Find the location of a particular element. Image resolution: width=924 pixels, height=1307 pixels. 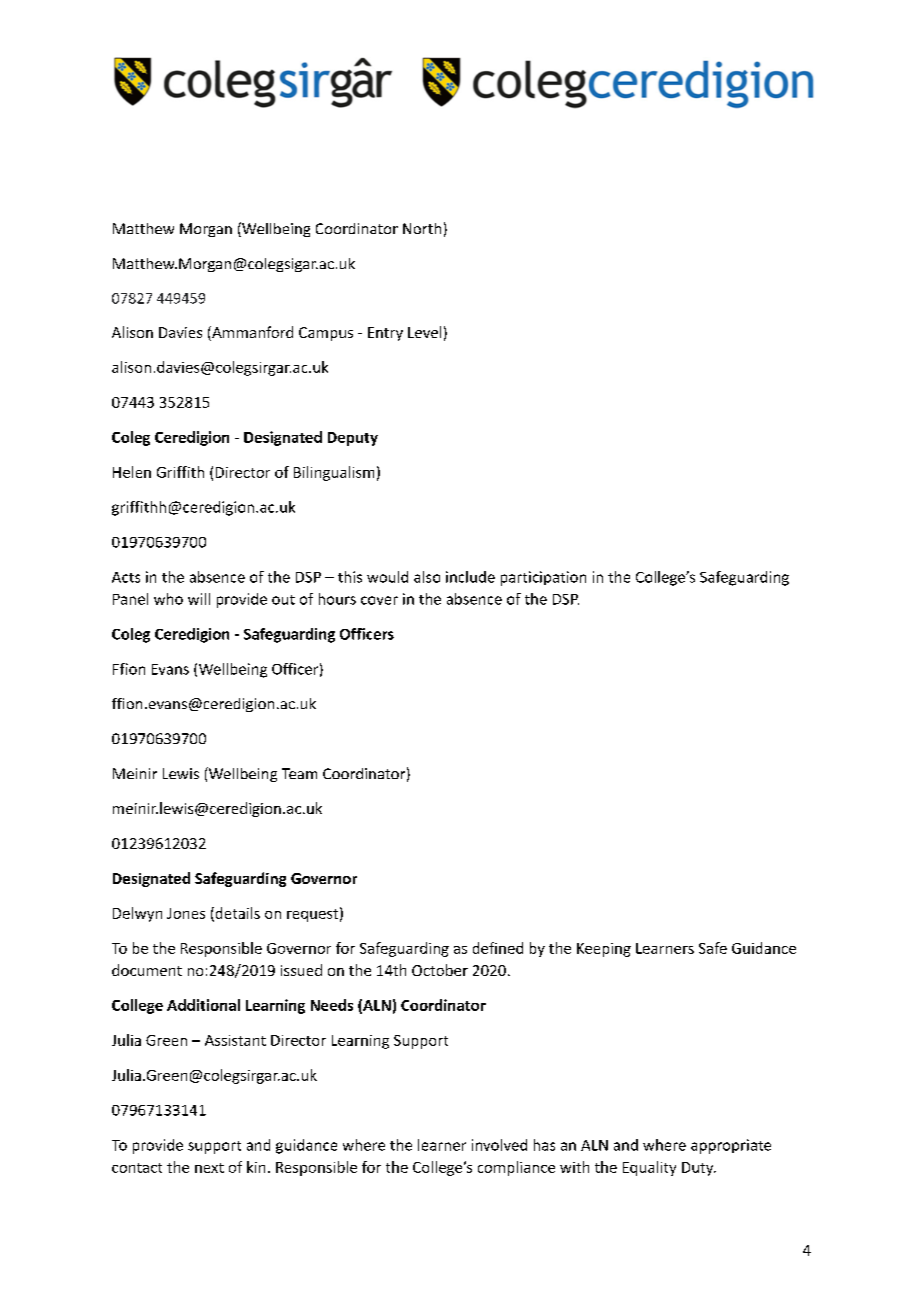

next is located at coordinates (209, 1168).
